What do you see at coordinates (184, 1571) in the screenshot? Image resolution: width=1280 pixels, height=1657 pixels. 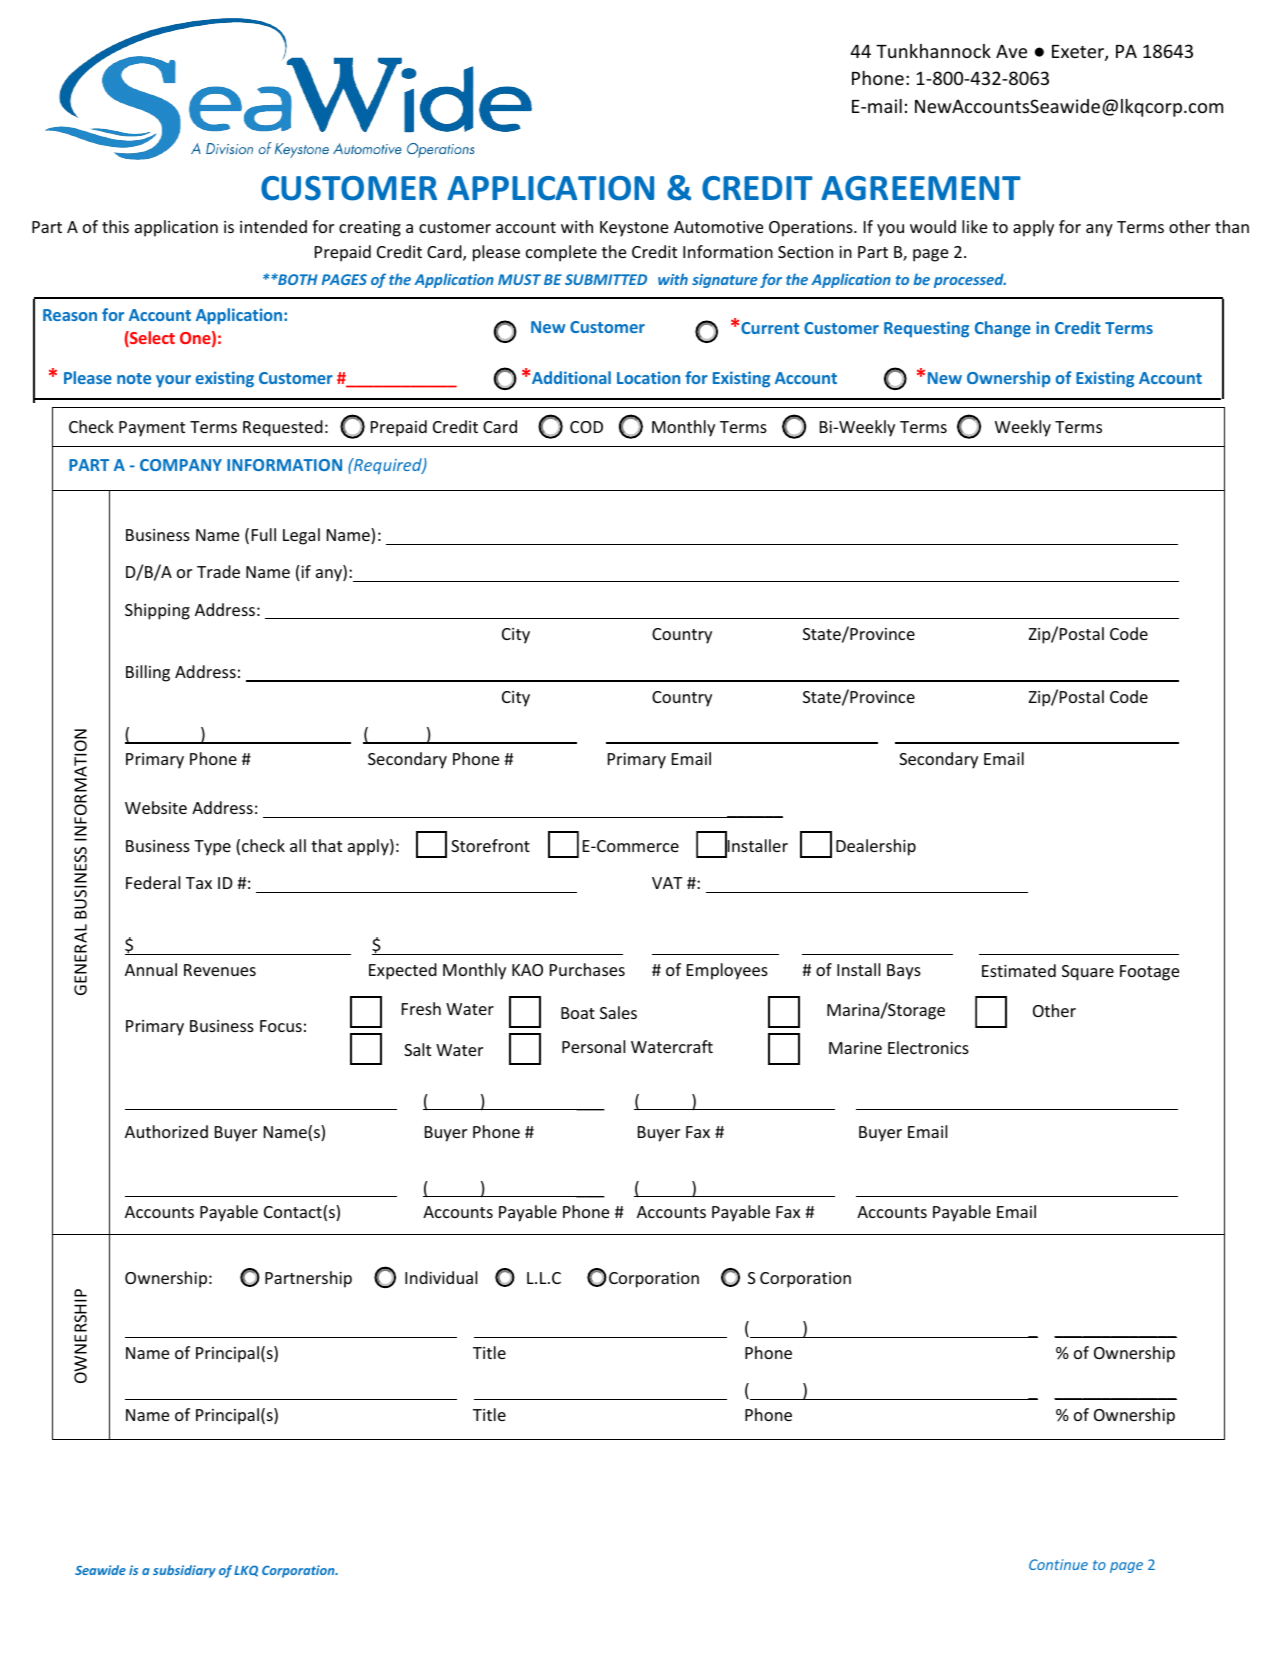 I see `subsidiary` at bounding box center [184, 1571].
